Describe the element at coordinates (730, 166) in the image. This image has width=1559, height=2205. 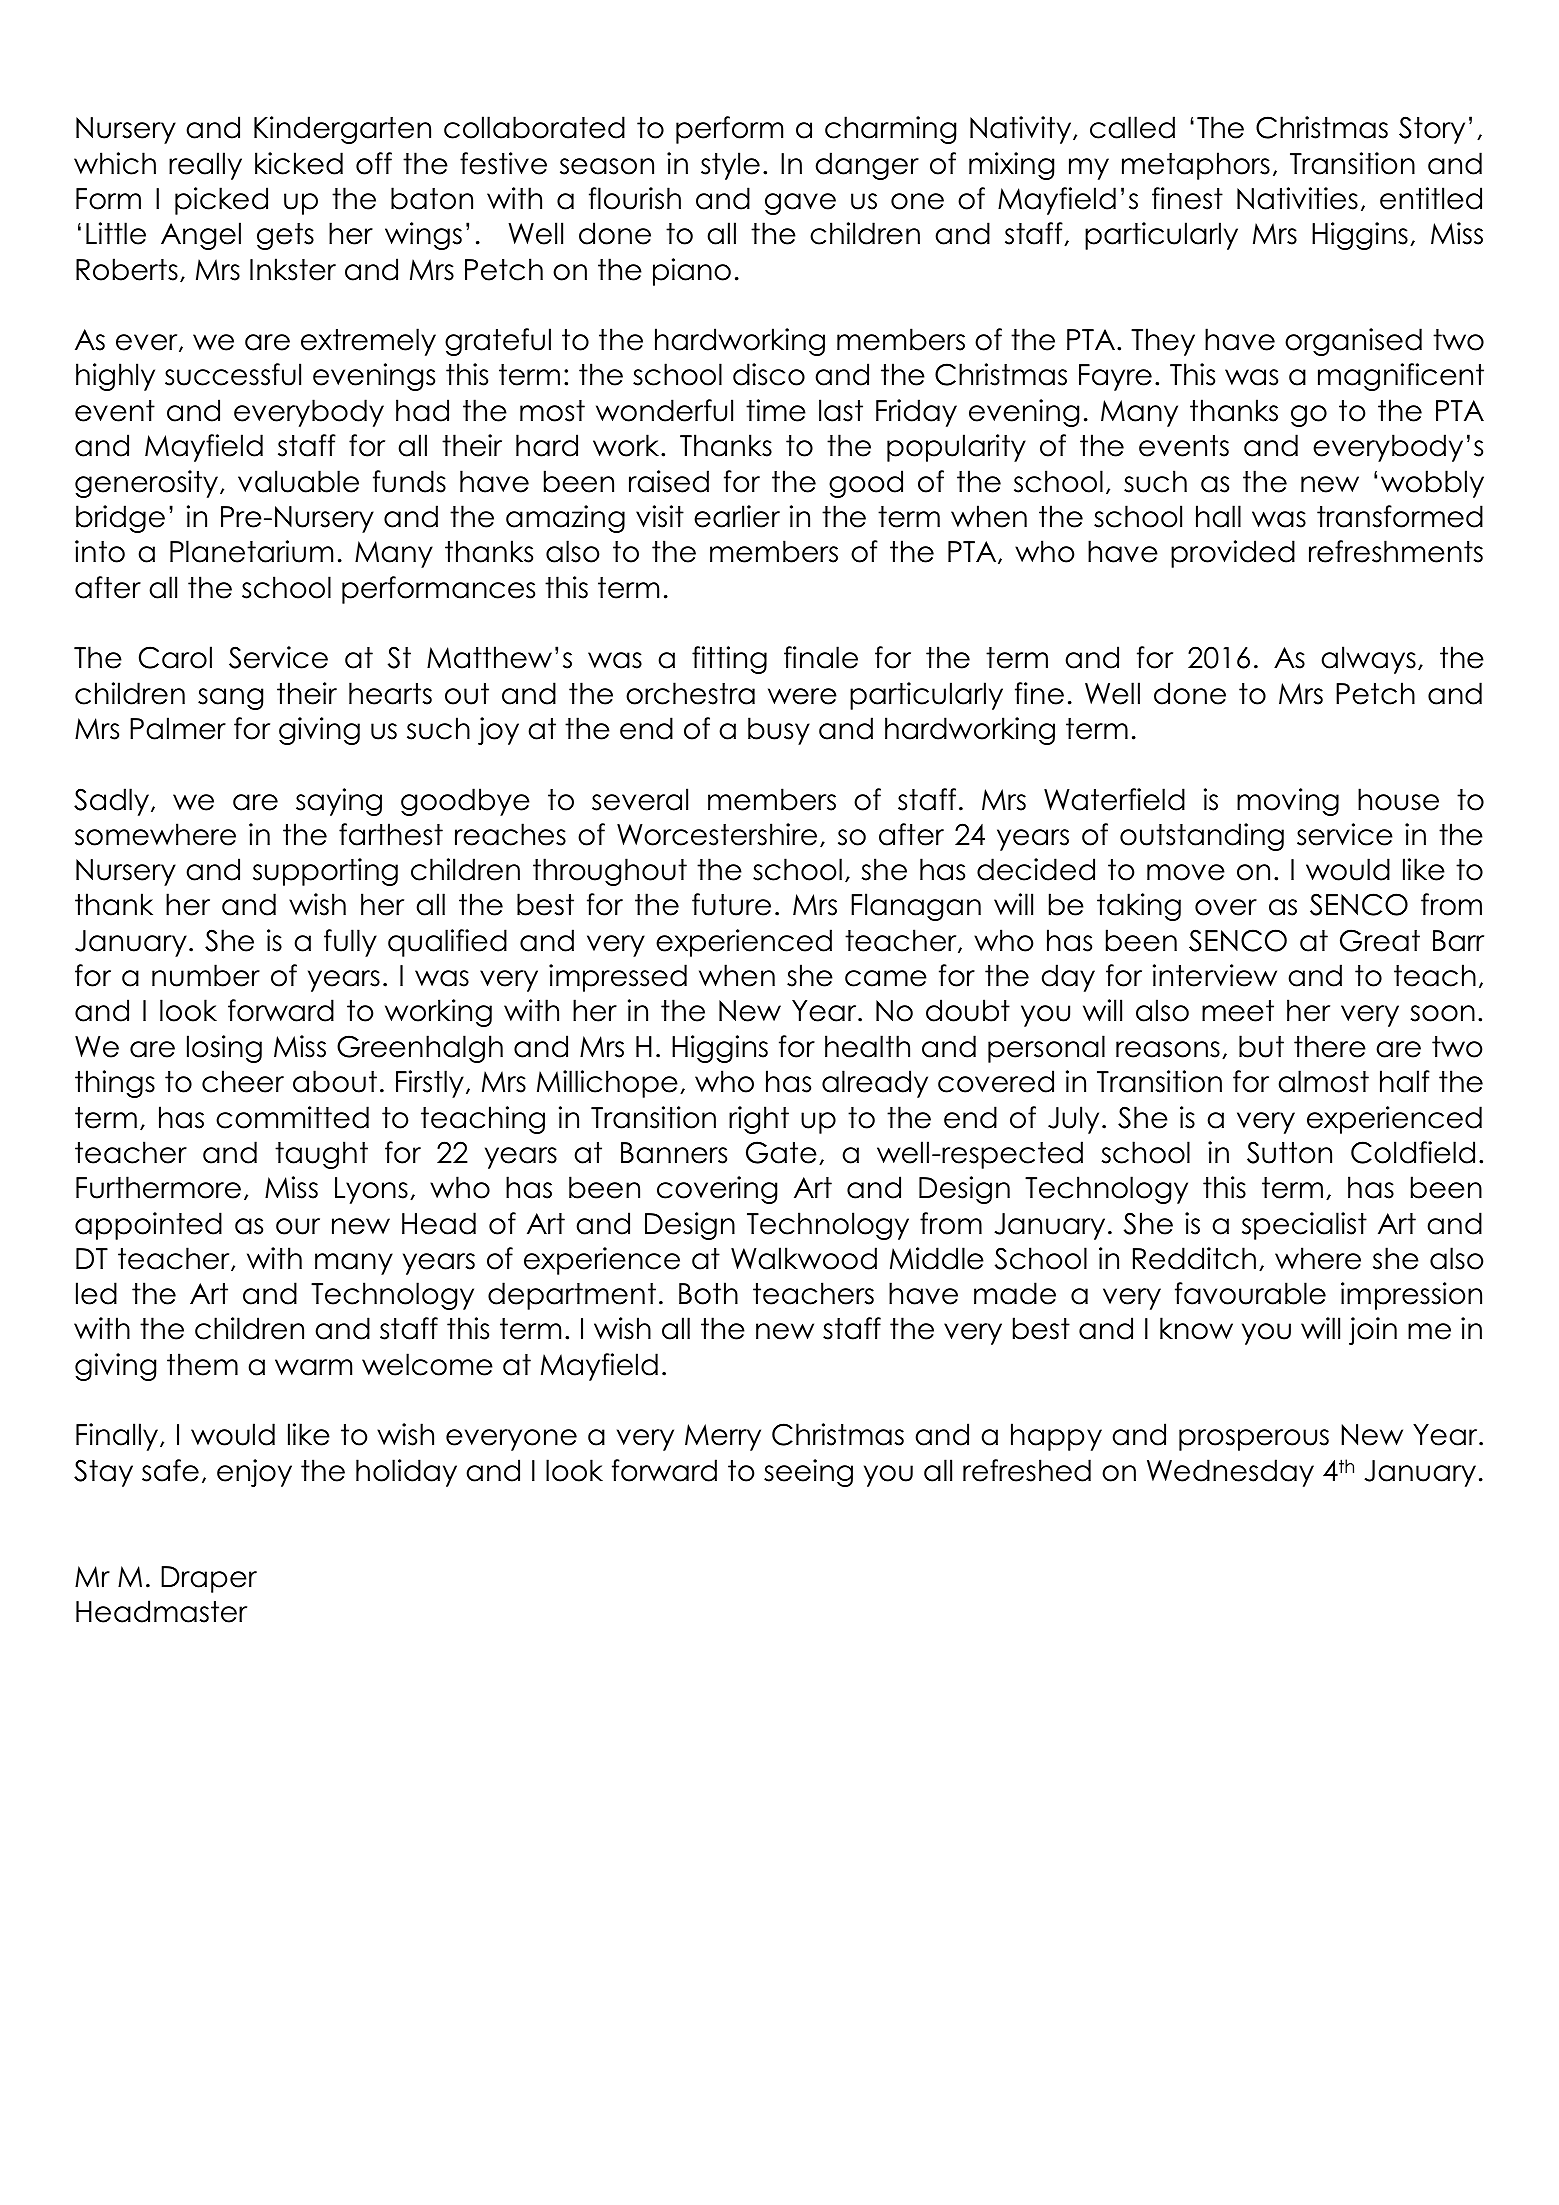
I see `style` at that location.
